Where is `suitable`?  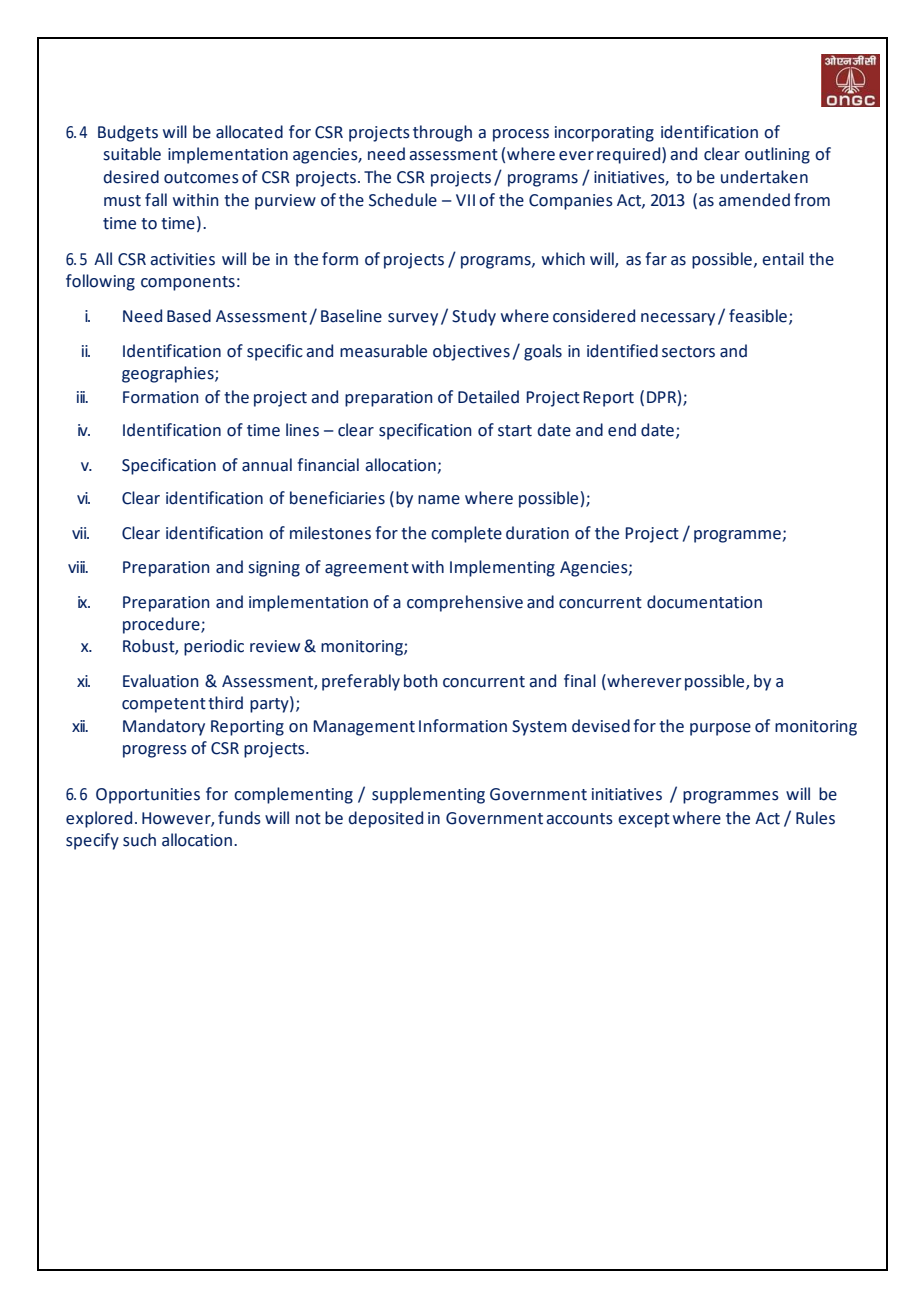 suitable is located at coordinates (132, 154).
